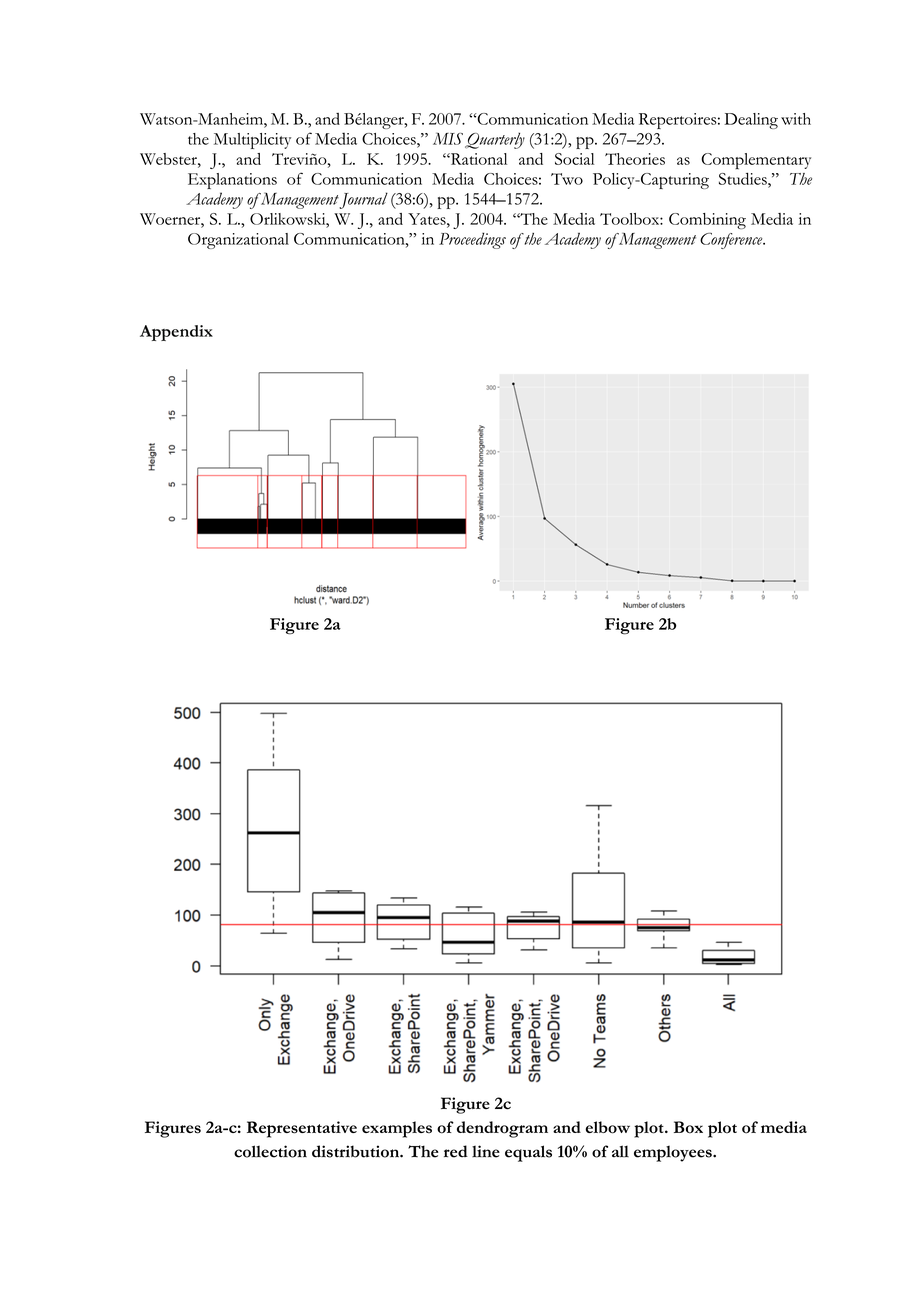 This screenshot has height=1316, width=923. Describe the element at coordinates (502, 1129) in the screenshot. I see `dendrogram` at that location.
